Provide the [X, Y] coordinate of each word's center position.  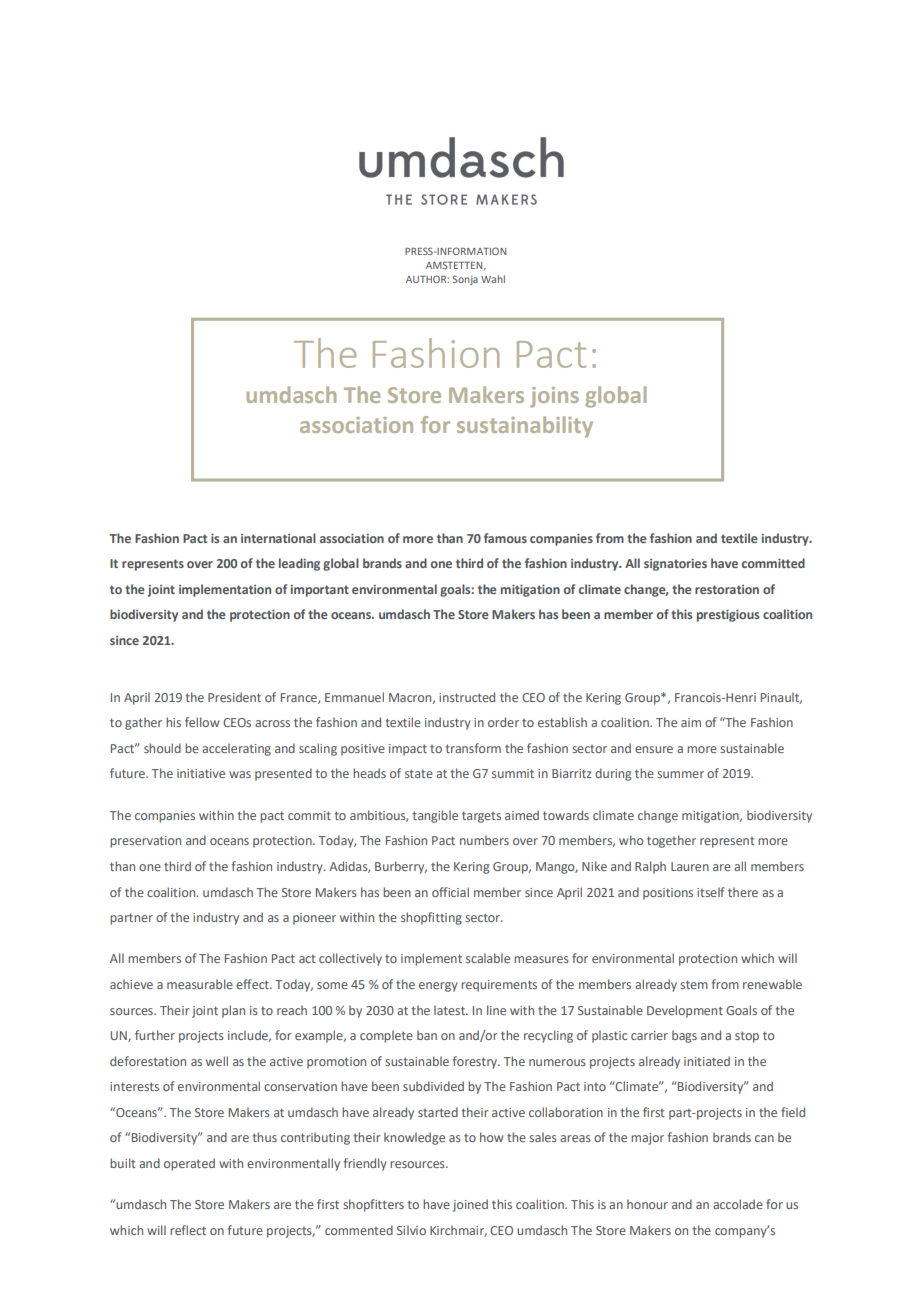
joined [470, 1205]
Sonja [465, 280]
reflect [188, 1230]
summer [680, 774]
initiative [201, 773]
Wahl [493, 279]
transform [473, 748]
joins [554, 397]
